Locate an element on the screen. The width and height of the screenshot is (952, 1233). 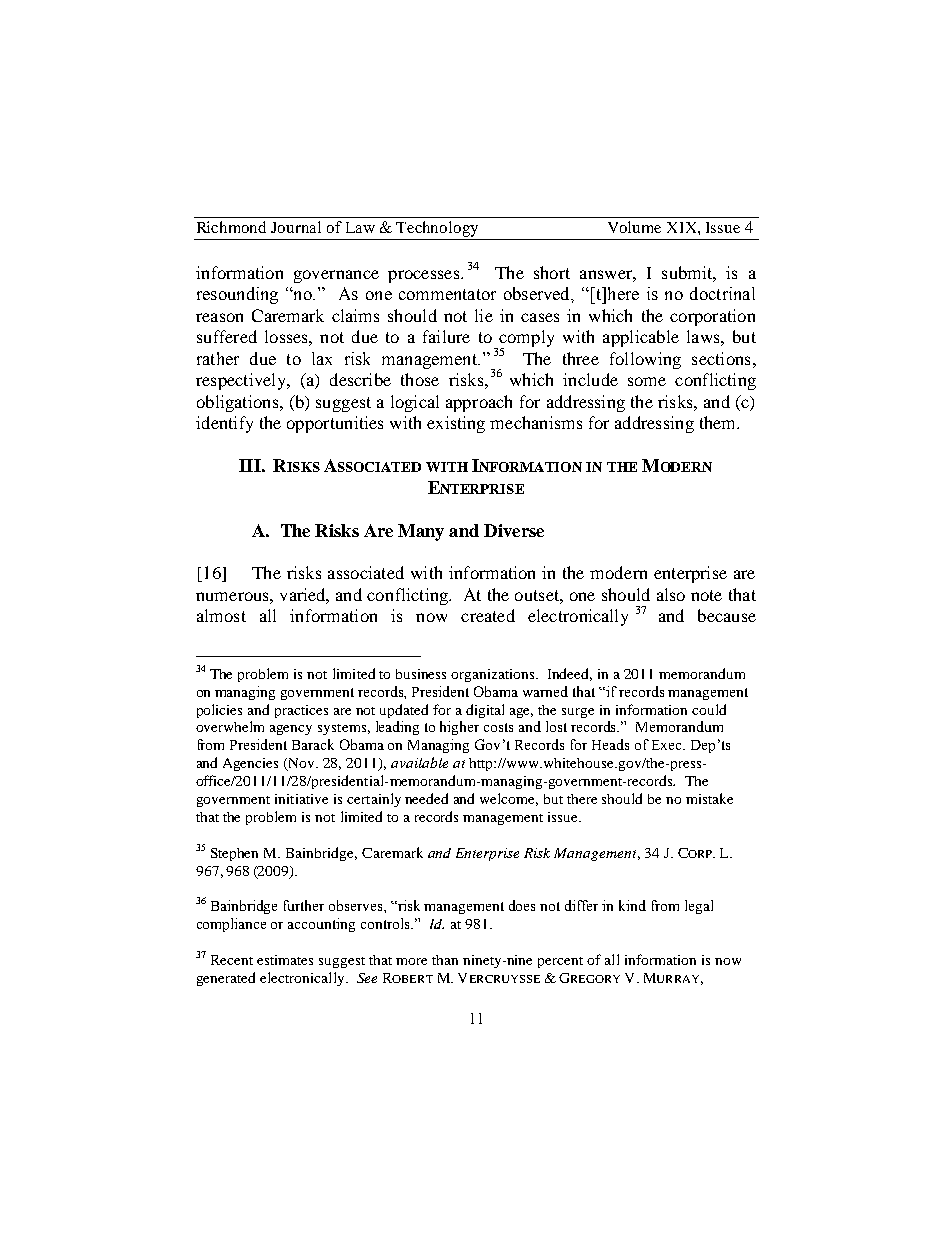
Technology is located at coordinates (438, 230).
